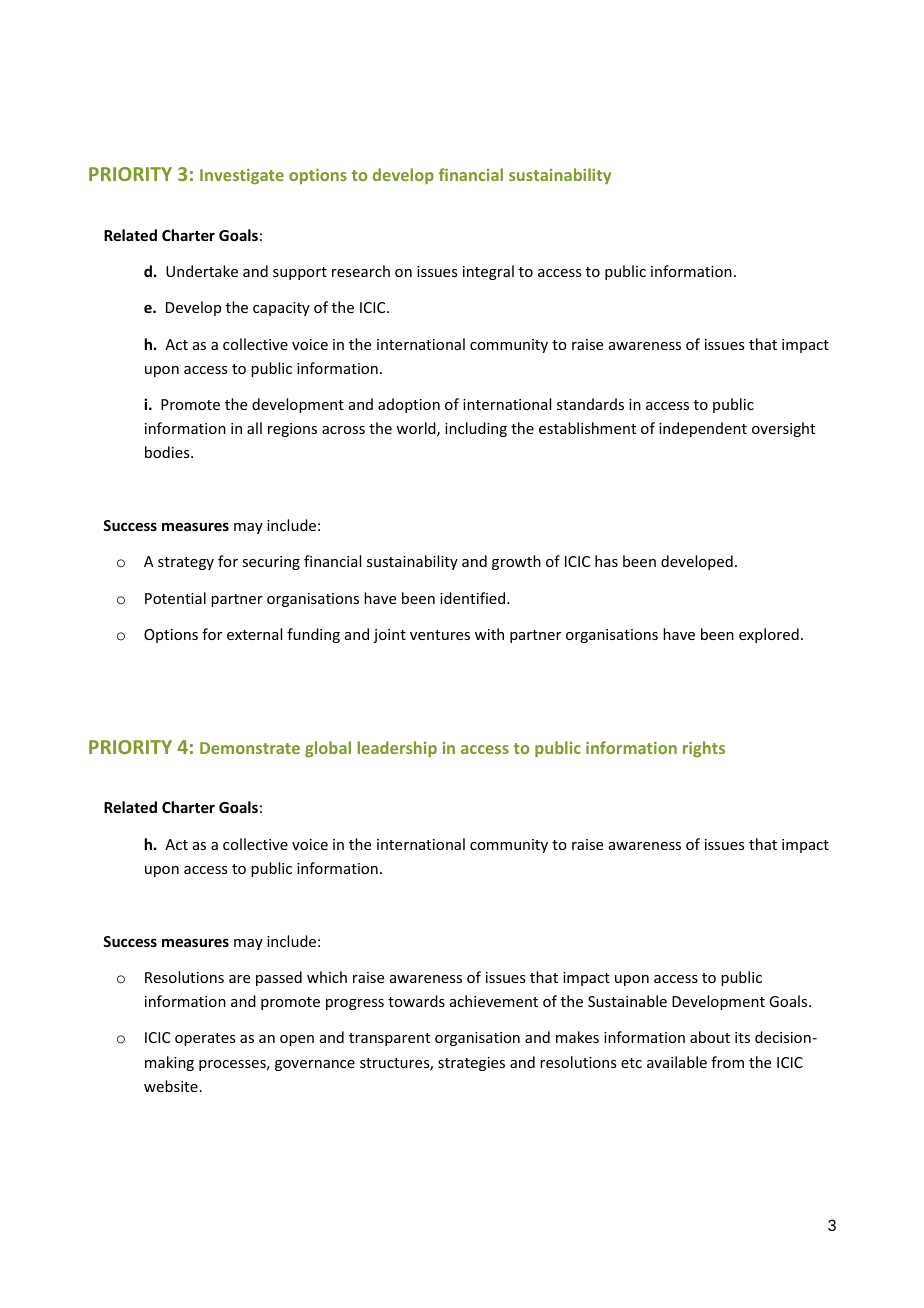 The image size is (924, 1308). I want to click on leadership, so click(397, 749).
